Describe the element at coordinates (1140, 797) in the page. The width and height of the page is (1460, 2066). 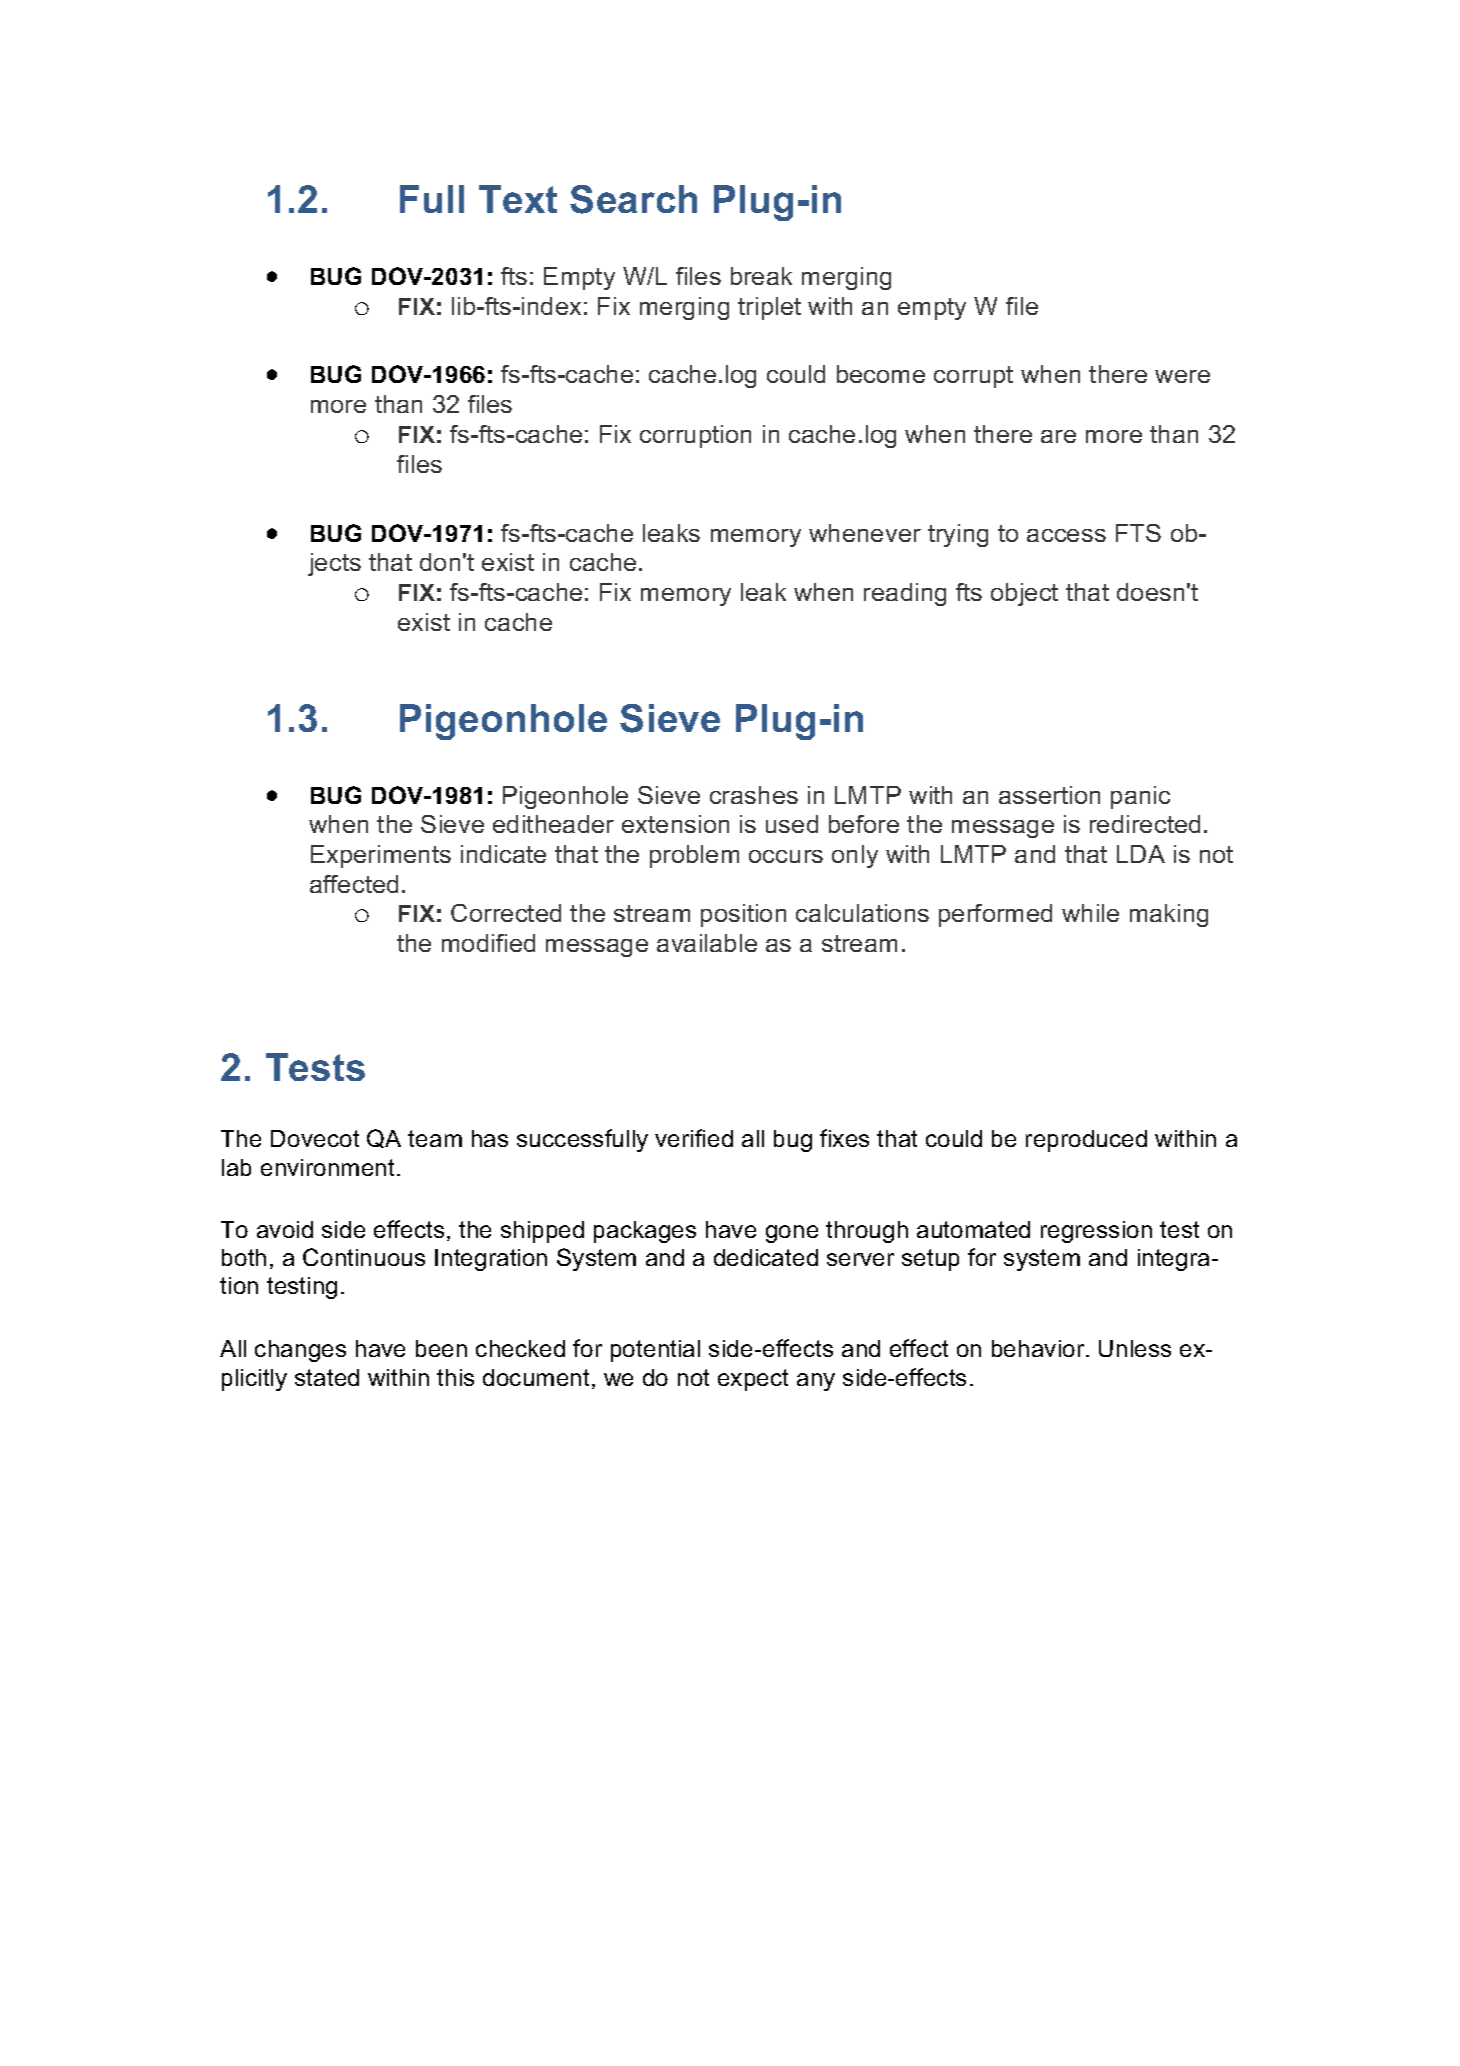
I see `panic` at that location.
